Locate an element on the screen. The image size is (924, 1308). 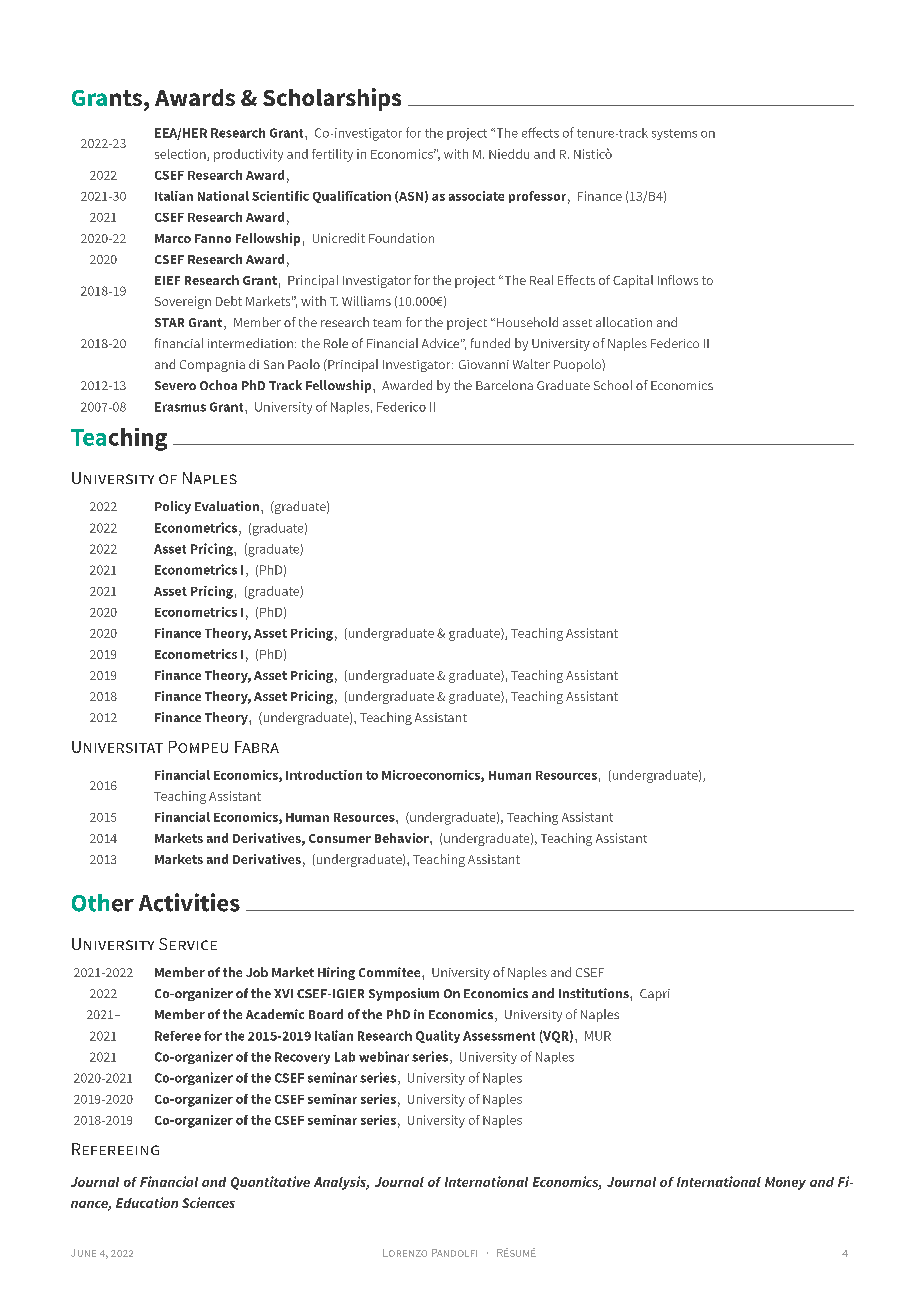
associate is located at coordinates (476, 196).
